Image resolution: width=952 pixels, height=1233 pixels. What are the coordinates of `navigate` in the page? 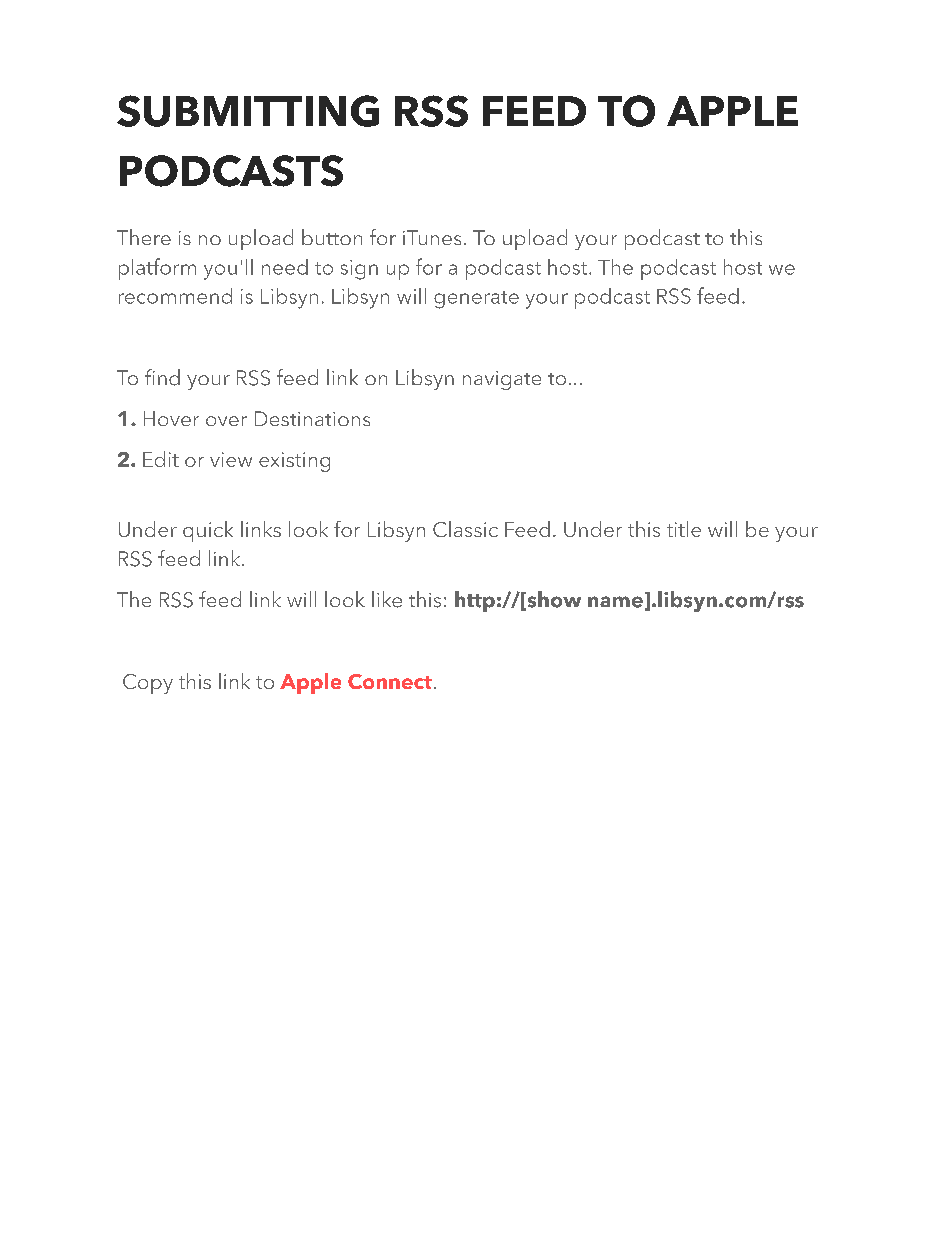 It's located at (502, 380).
